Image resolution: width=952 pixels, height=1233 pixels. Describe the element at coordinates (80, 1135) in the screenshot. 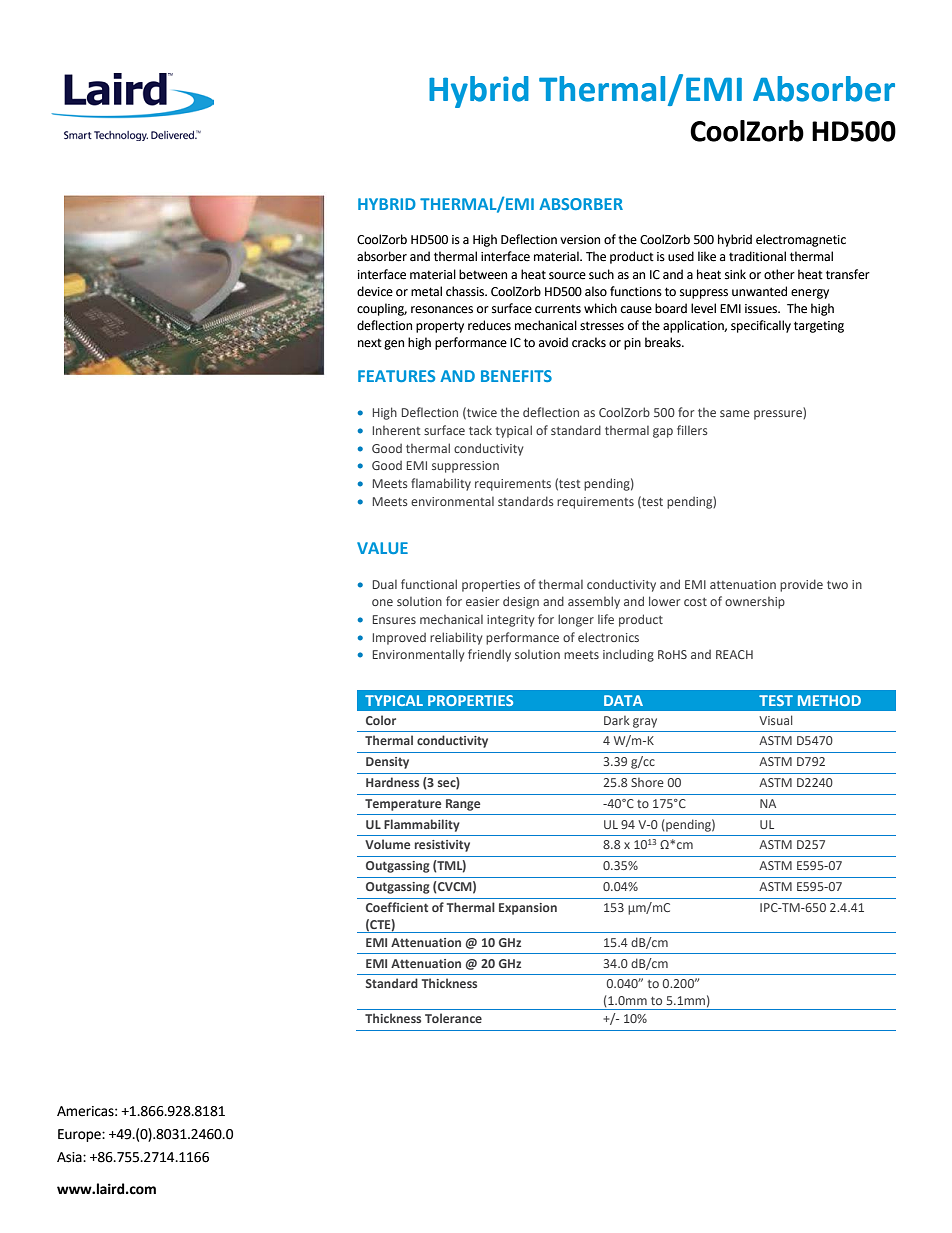

I see `Europe` at that location.
